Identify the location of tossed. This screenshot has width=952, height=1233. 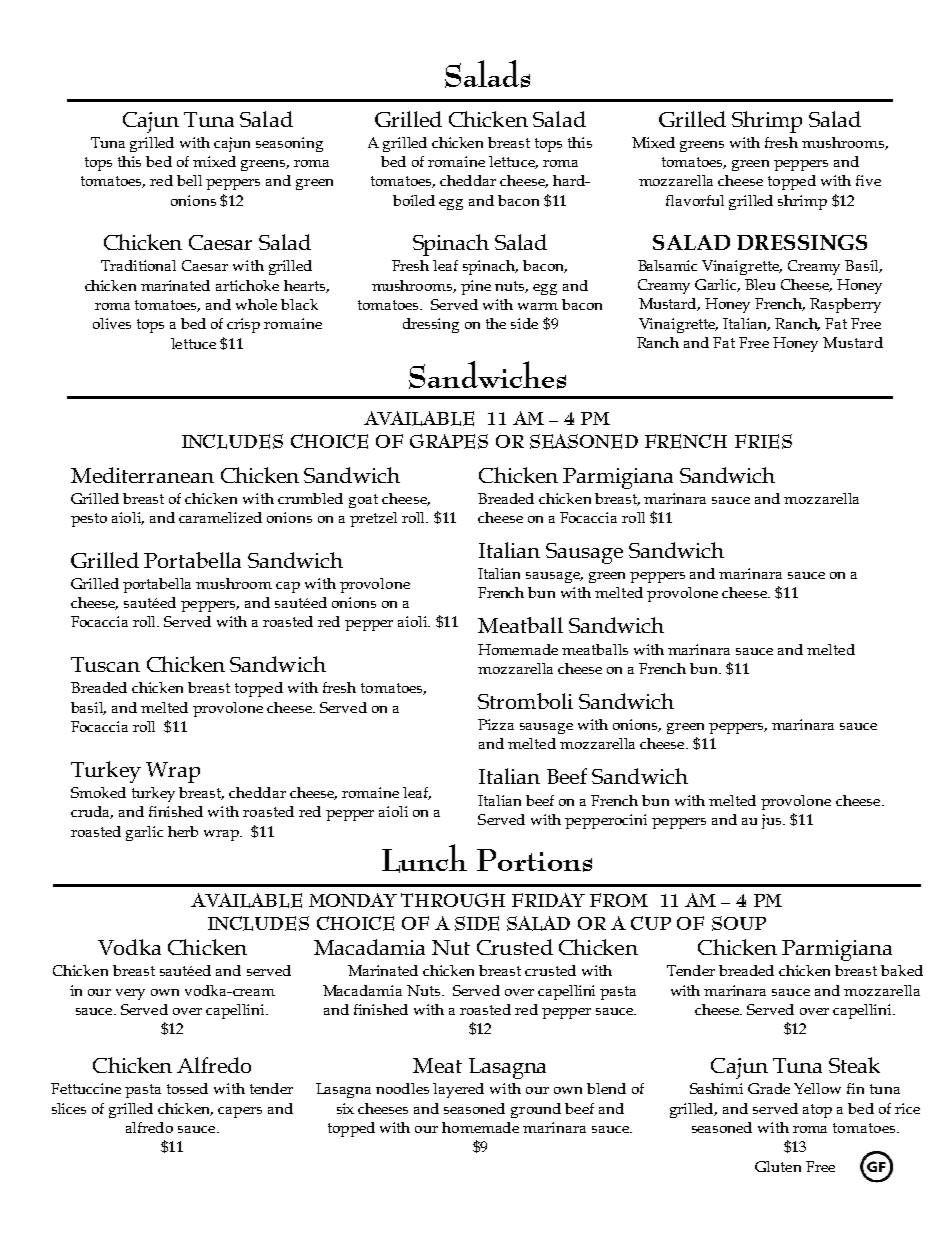
(187, 1088).
